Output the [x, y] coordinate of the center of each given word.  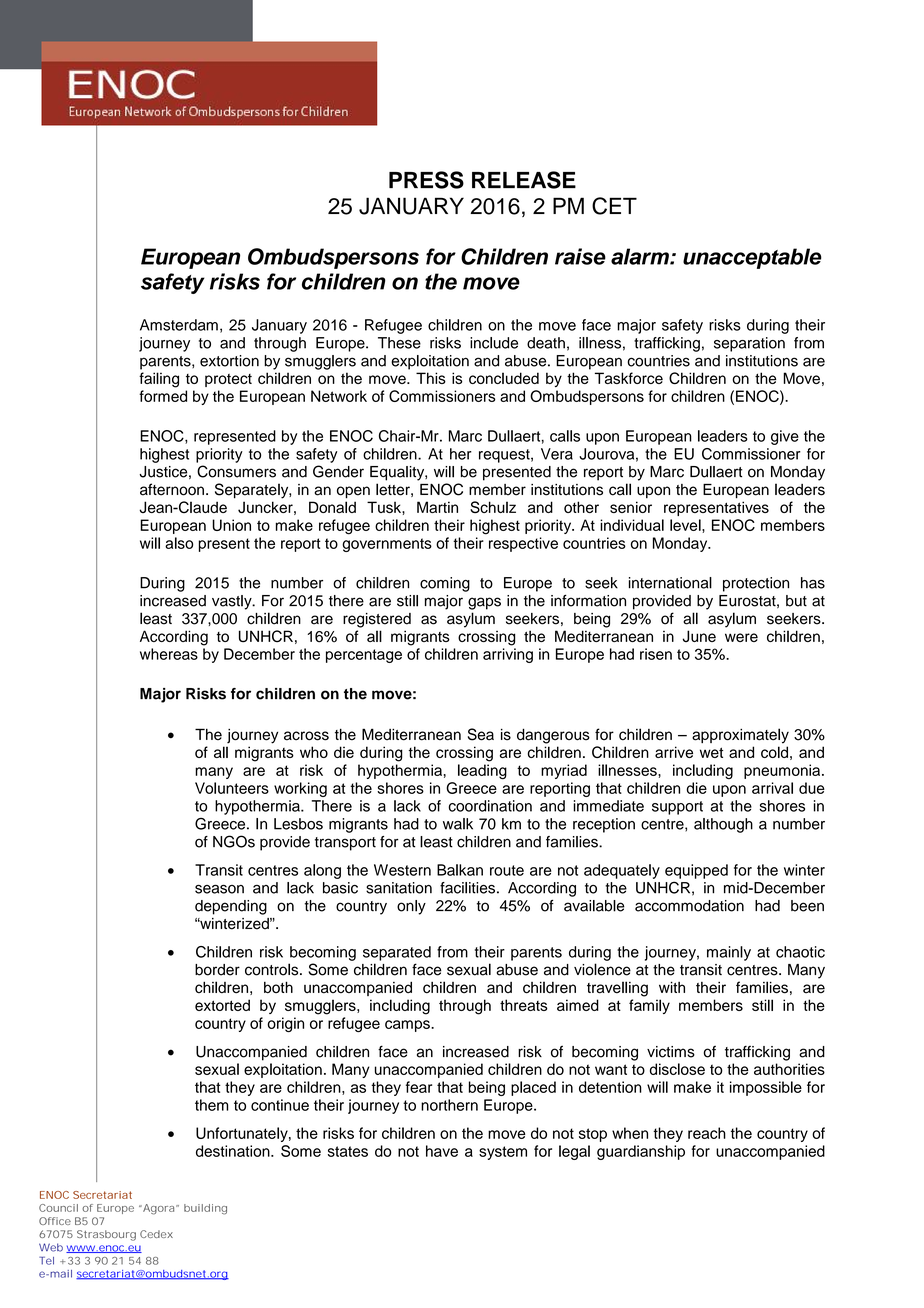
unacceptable [752, 258]
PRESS [426, 180]
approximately [740, 736]
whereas [169, 654]
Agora [159, 1209]
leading [482, 771]
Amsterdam [179, 325]
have [442, 1151]
